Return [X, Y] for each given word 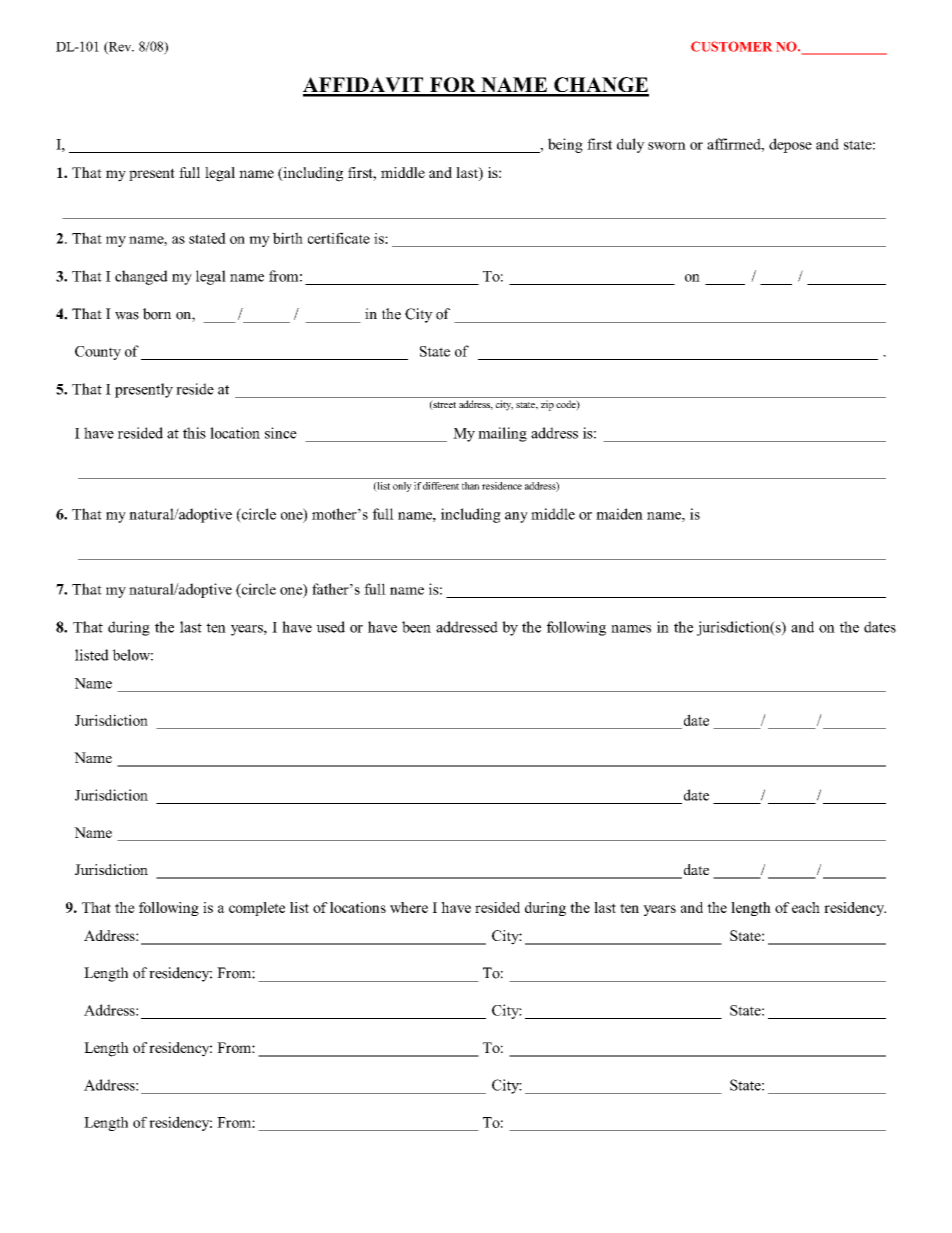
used [330, 627]
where [409, 907]
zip [547, 405]
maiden [619, 514]
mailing [502, 434]
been [416, 627]
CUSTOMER [731, 46]
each [806, 907]
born [157, 314]
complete [257, 909]
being [565, 145]
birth [288, 238]
